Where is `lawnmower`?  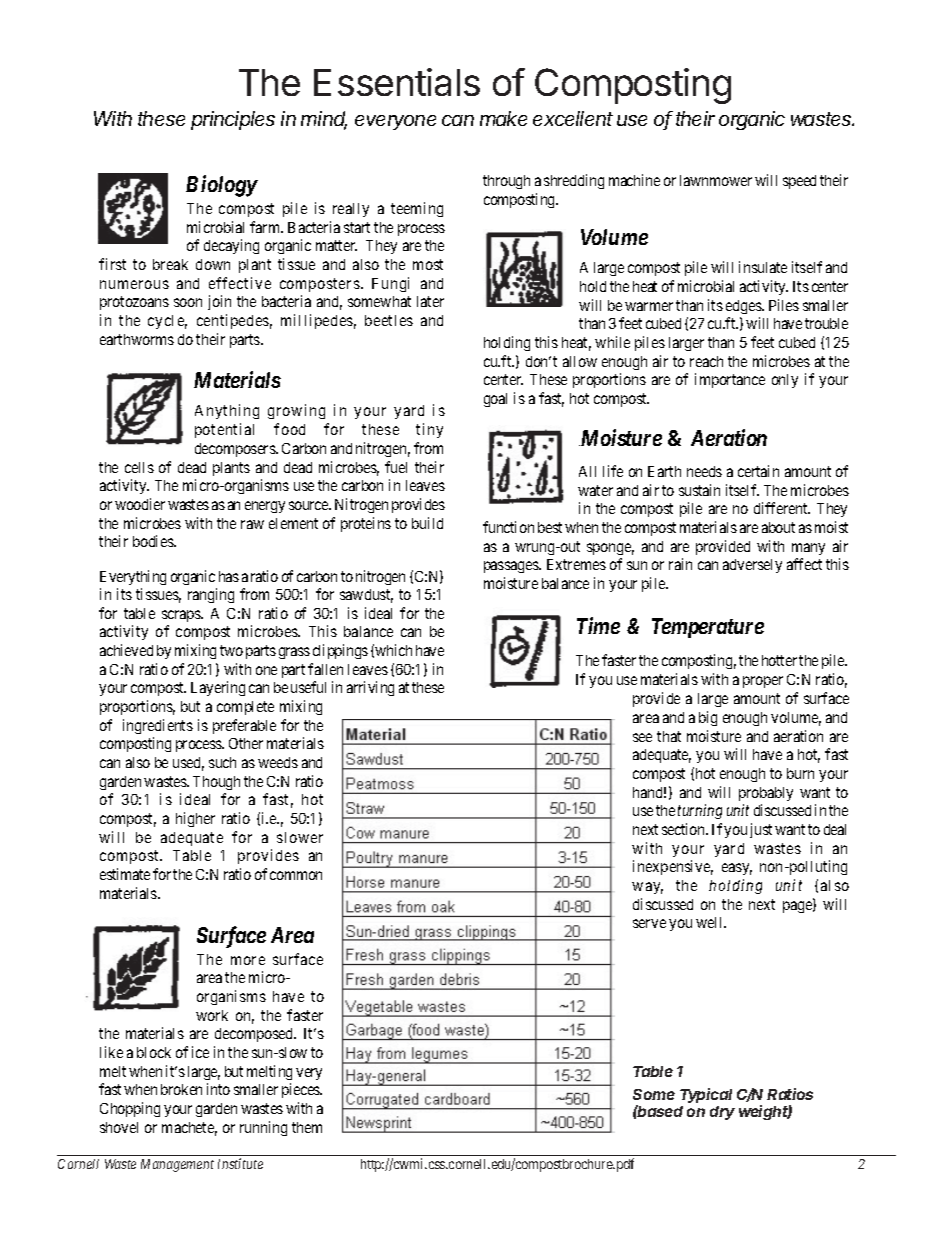
lawnmower is located at coordinates (716, 180).
